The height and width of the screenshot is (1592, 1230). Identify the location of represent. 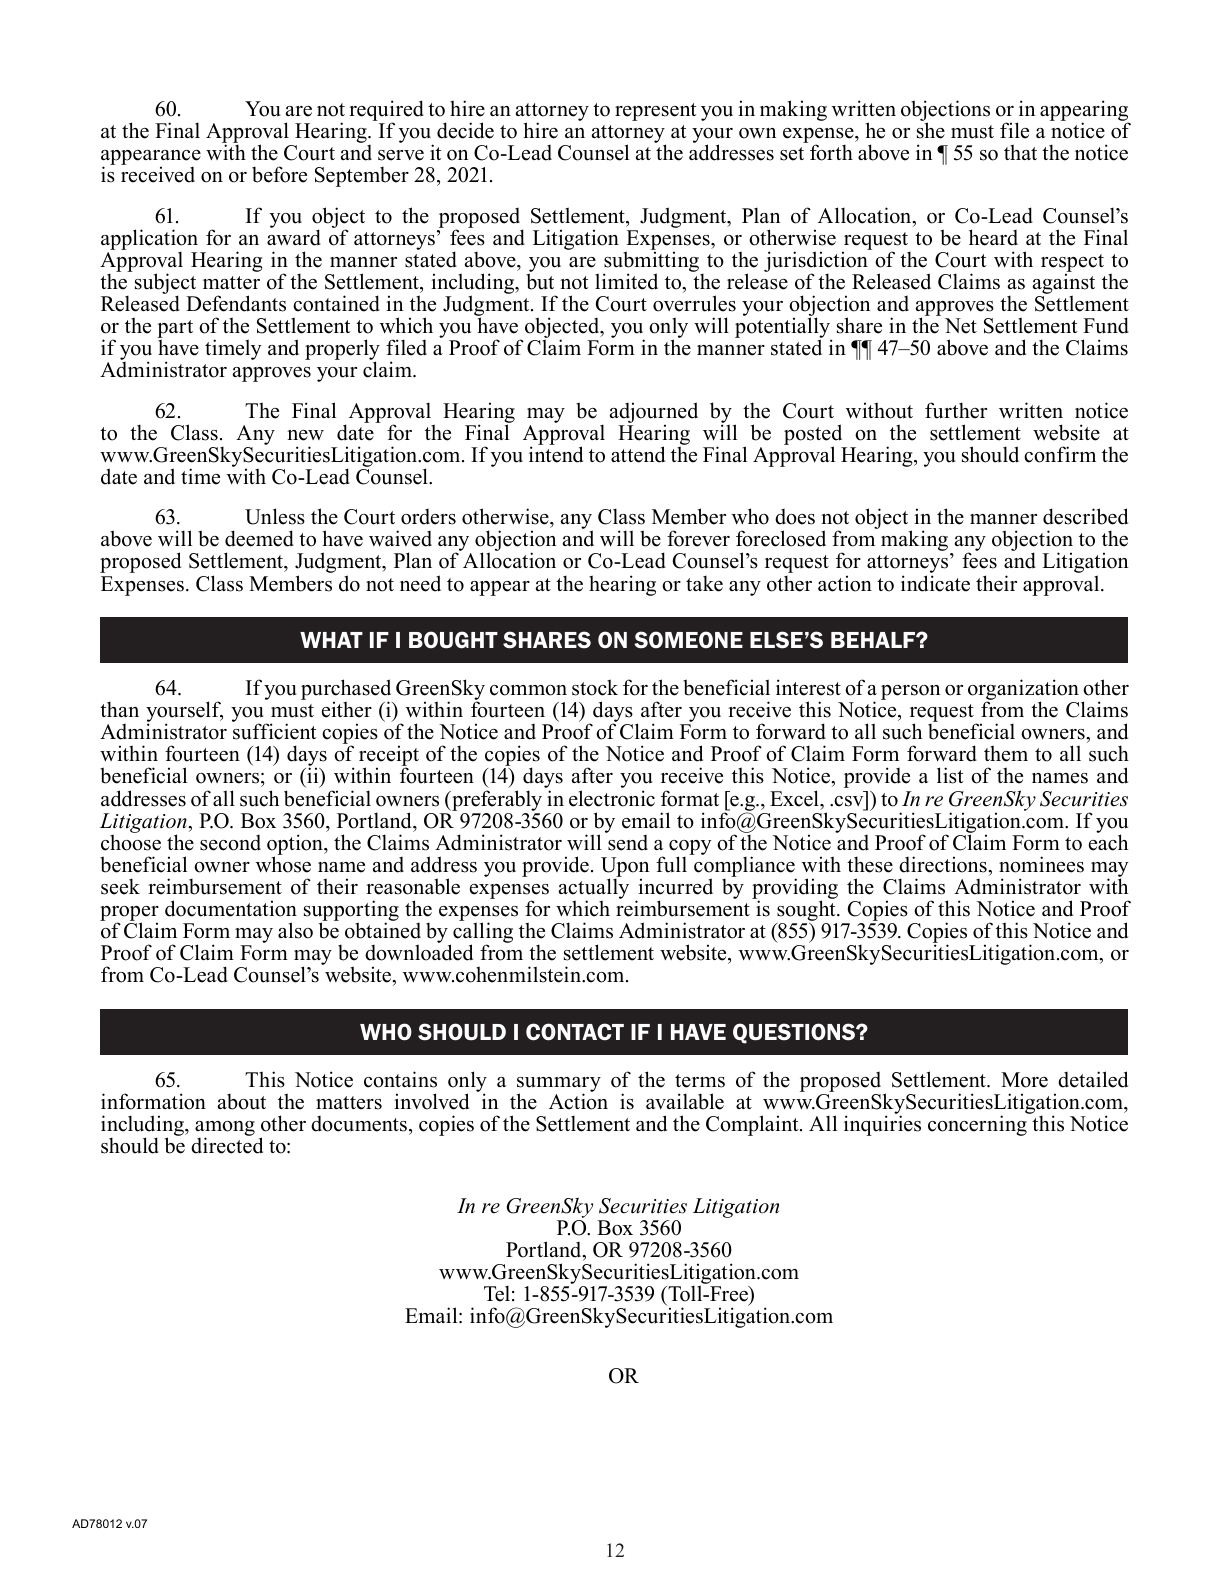
(655, 112).
